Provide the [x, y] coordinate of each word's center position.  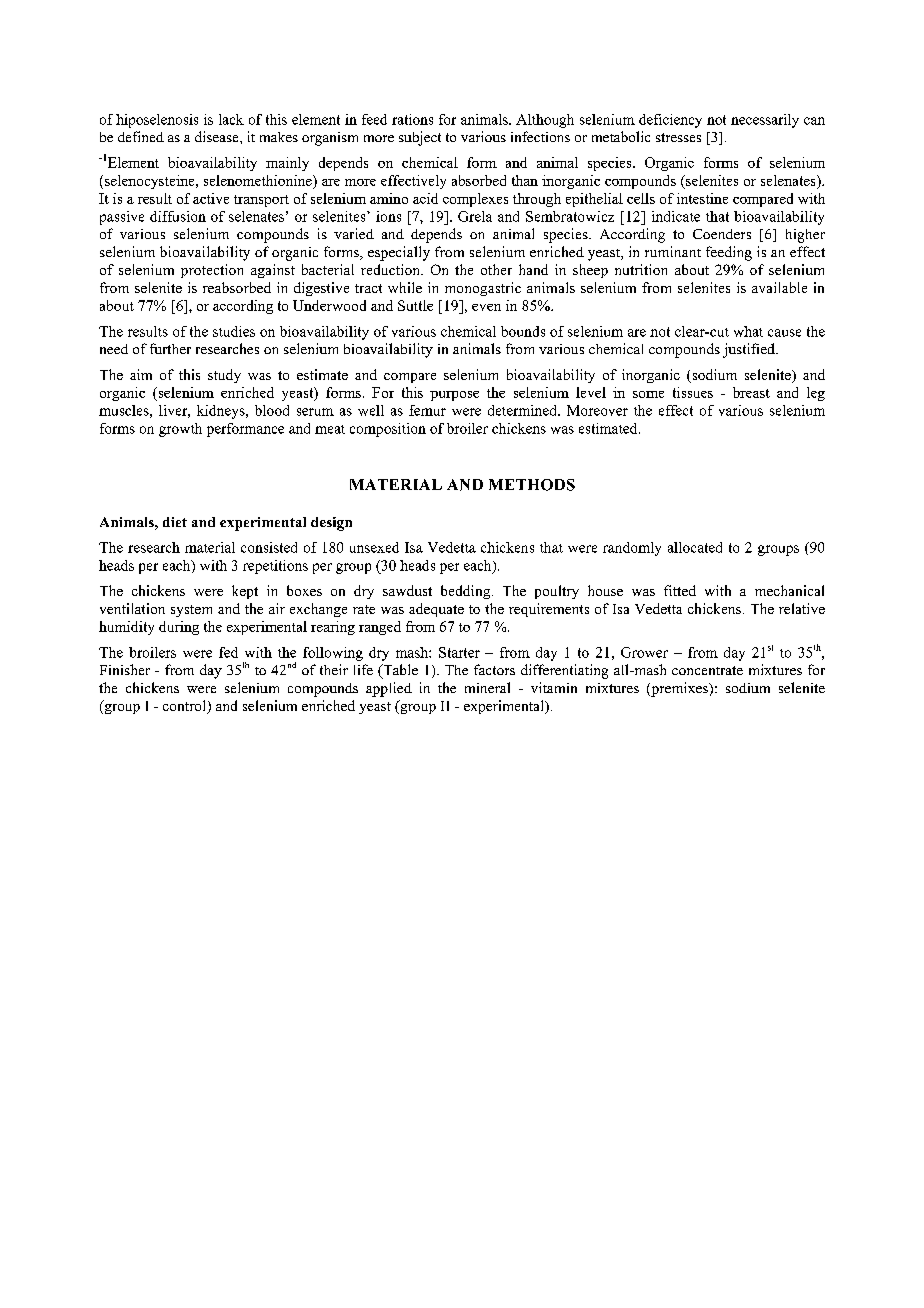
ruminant [673, 251]
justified [750, 350]
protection [212, 271]
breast [751, 392]
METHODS [532, 485]
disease [218, 136]
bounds [523, 331]
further [170, 348]
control [186, 707]
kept [245, 592]
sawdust [407, 590]
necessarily [765, 121]
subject [420, 138]
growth [180, 430]
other [496, 269]
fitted [680, 590]
